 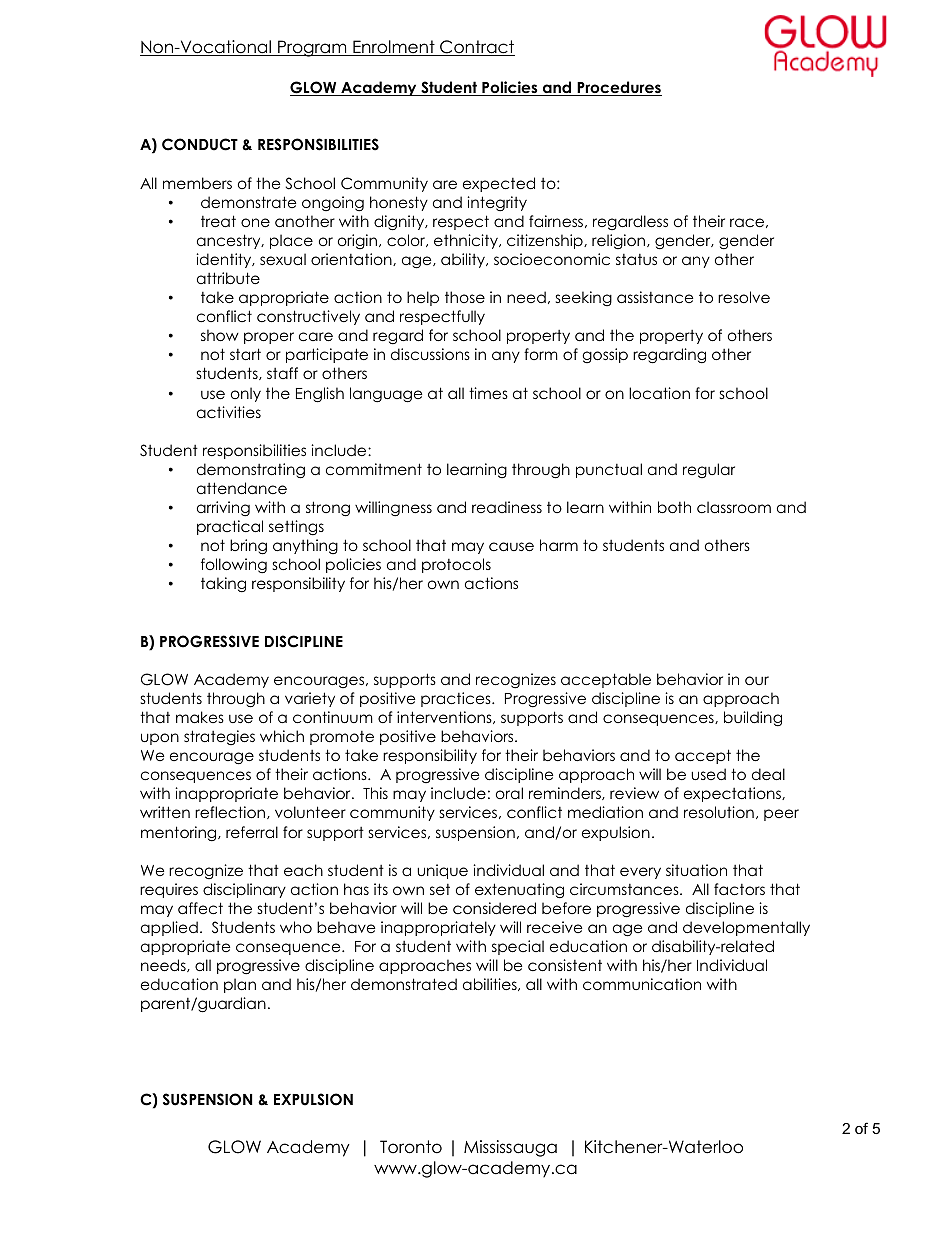 I want to click on protocols, so click(x=456, y=565).
